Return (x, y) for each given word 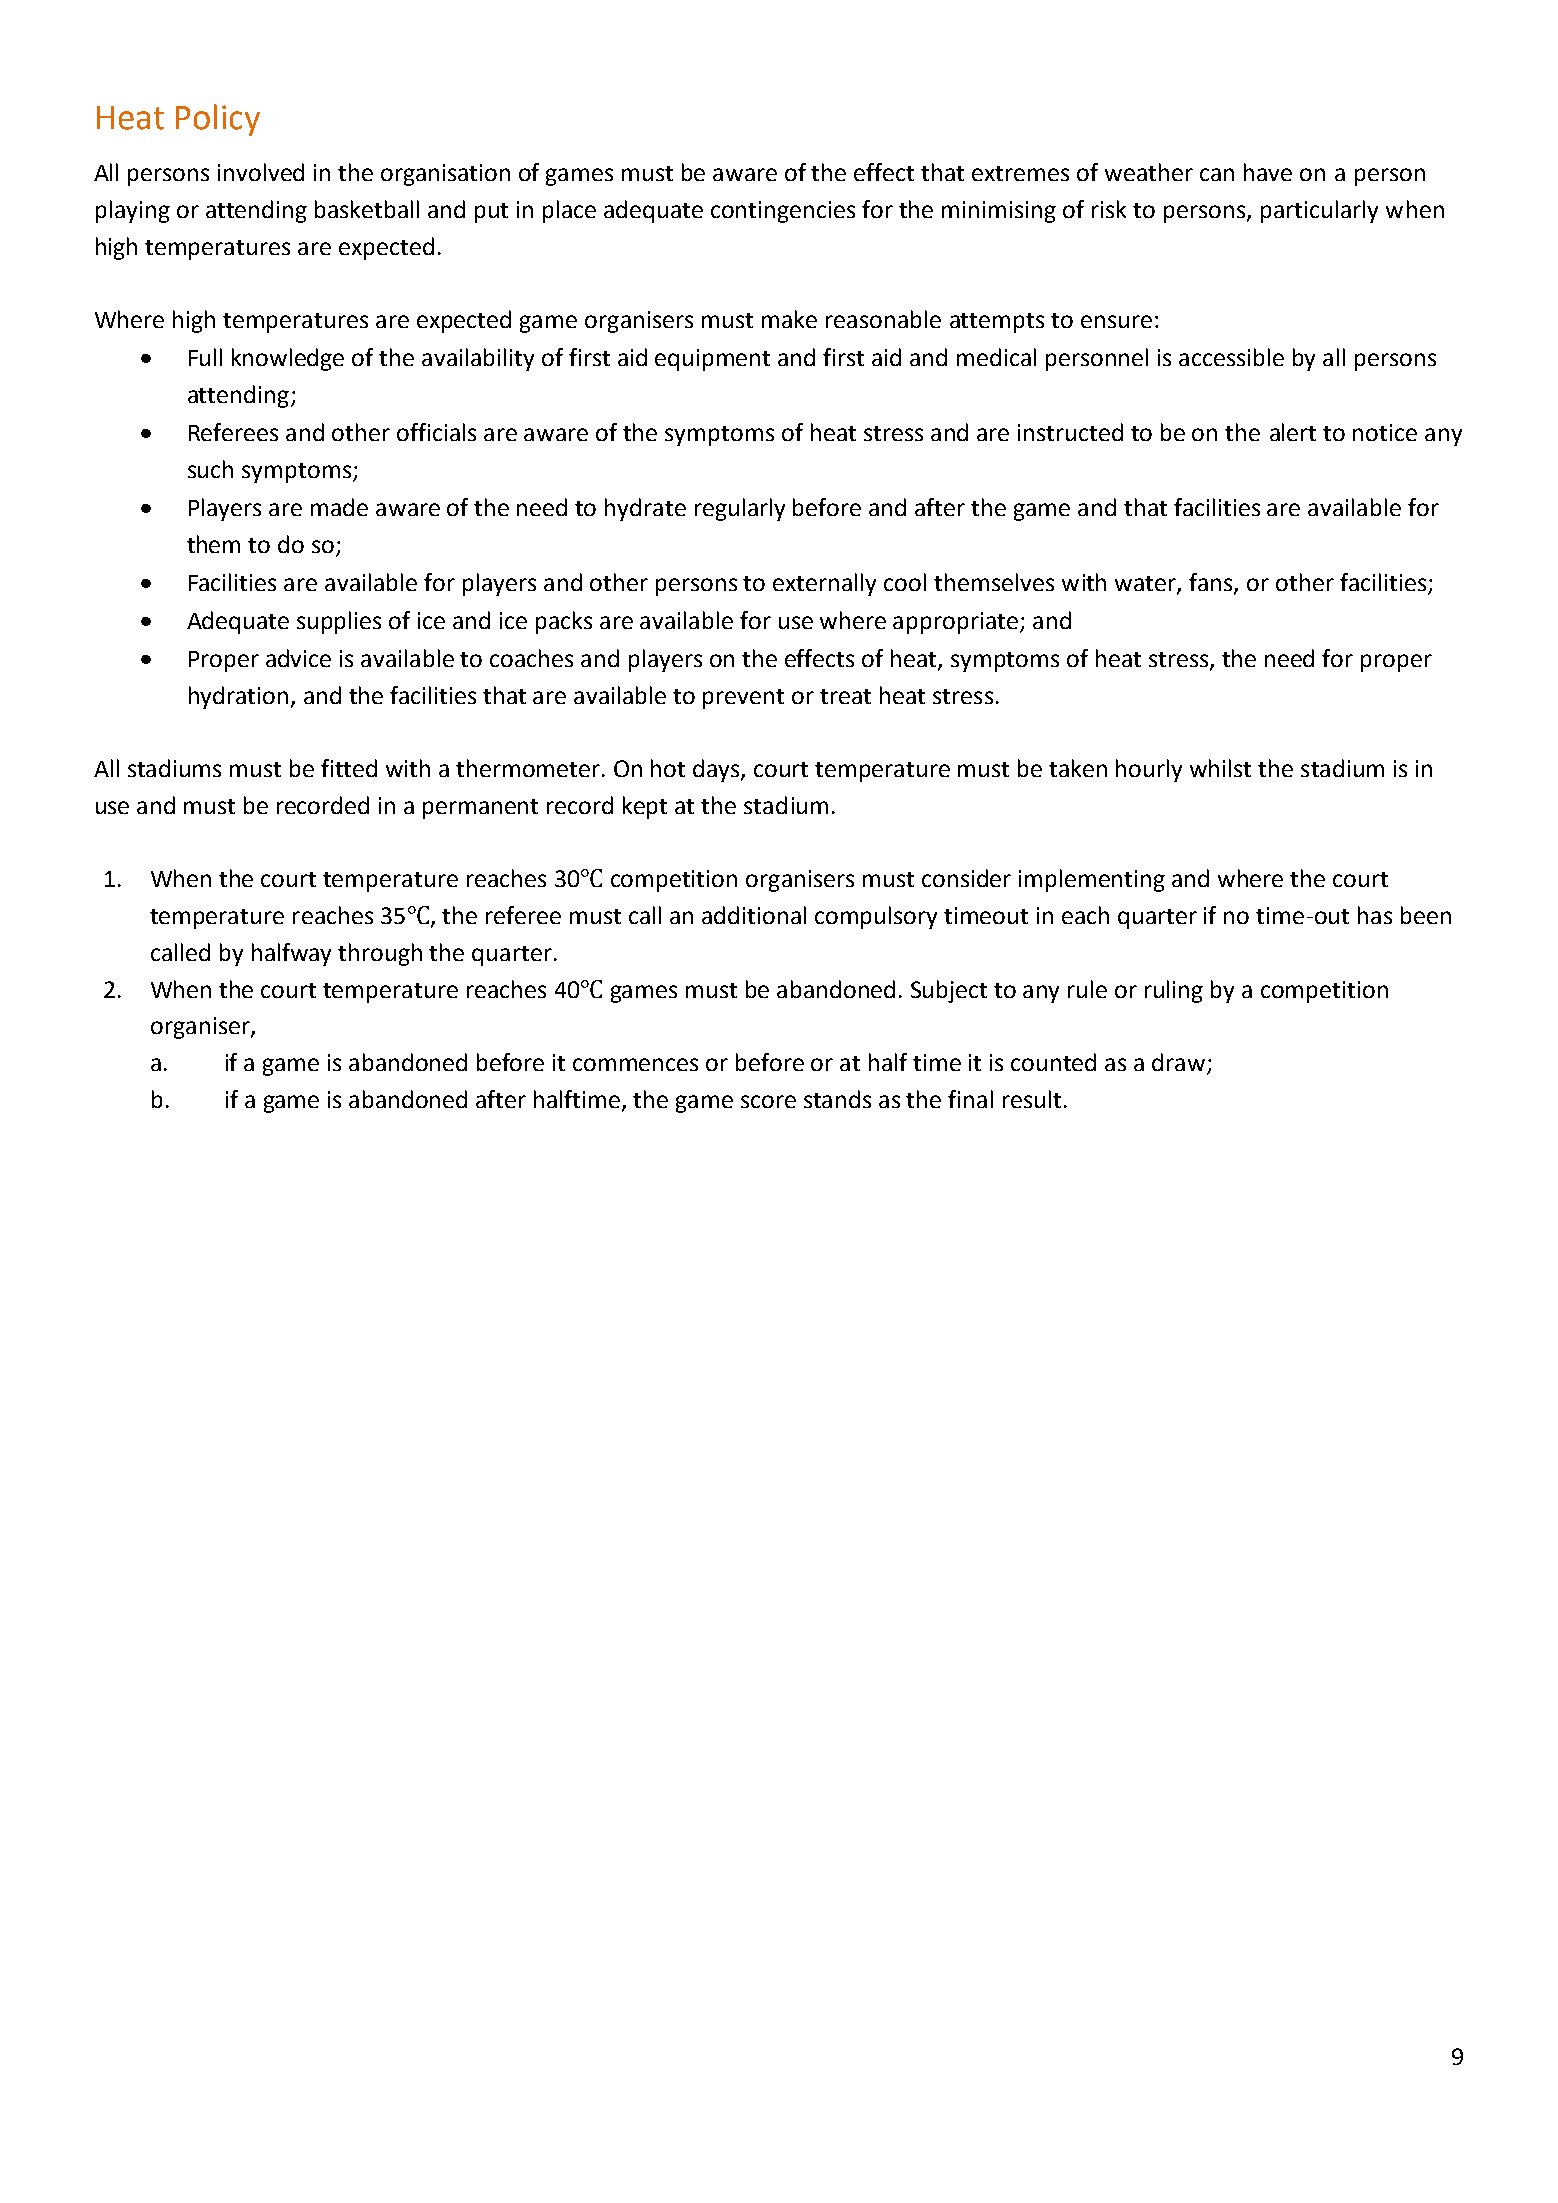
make (789, 319)
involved (261, 172)
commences (635, 1064)
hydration (238, 697)
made (339, 507)
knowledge (288, 359)
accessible (1231, 357)
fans (1212, 583)
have (1268, 172)
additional (754, 915)
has (1375, 915)
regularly (740, 509)
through (380, 954)
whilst (1220, 768)
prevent (743, 699)
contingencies (783, 212)
